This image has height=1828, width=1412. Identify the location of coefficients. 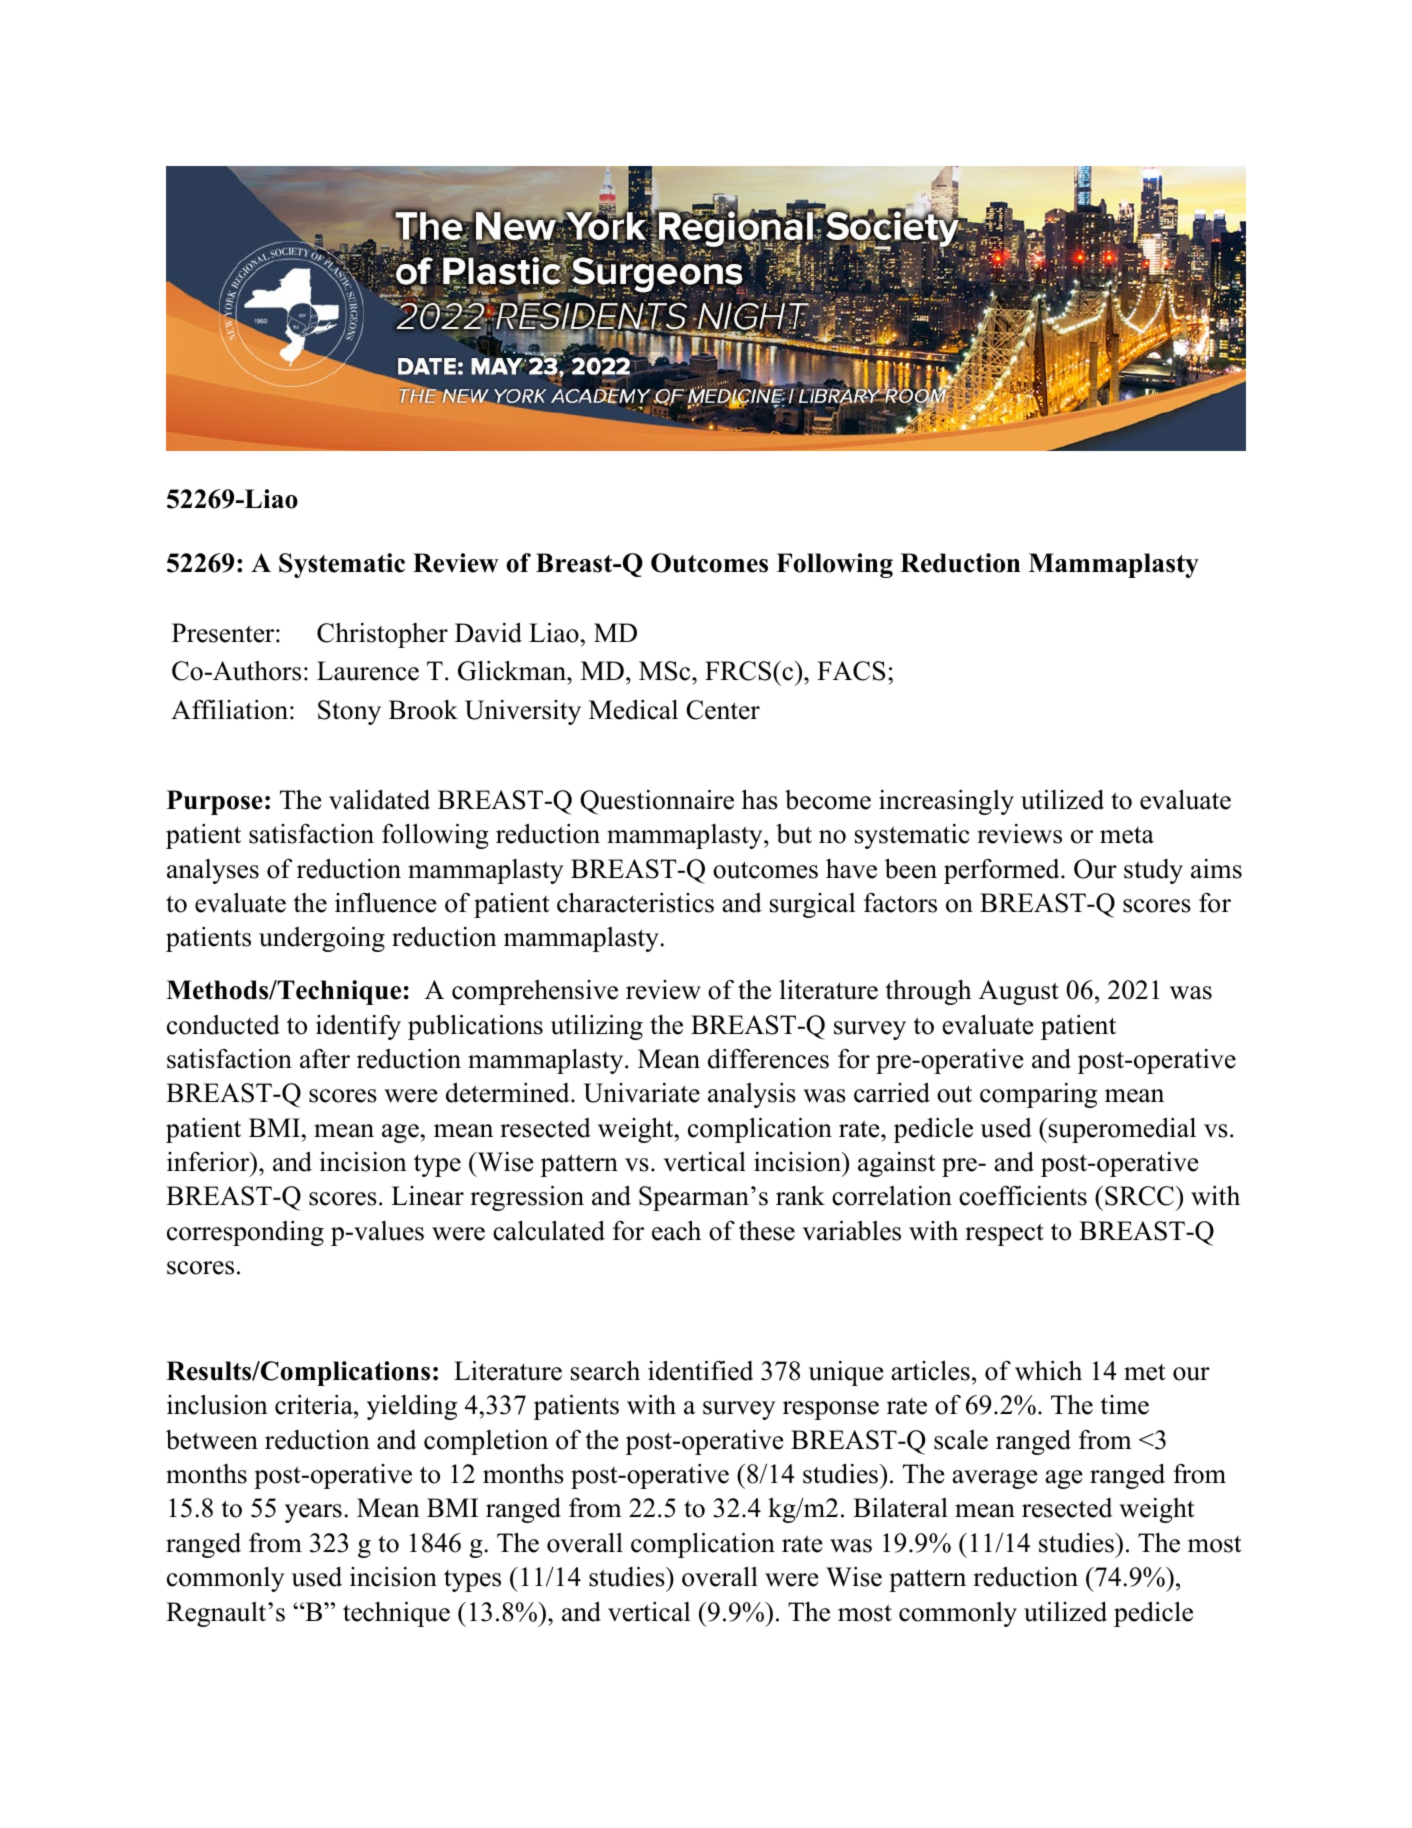
(1023, 1196).
